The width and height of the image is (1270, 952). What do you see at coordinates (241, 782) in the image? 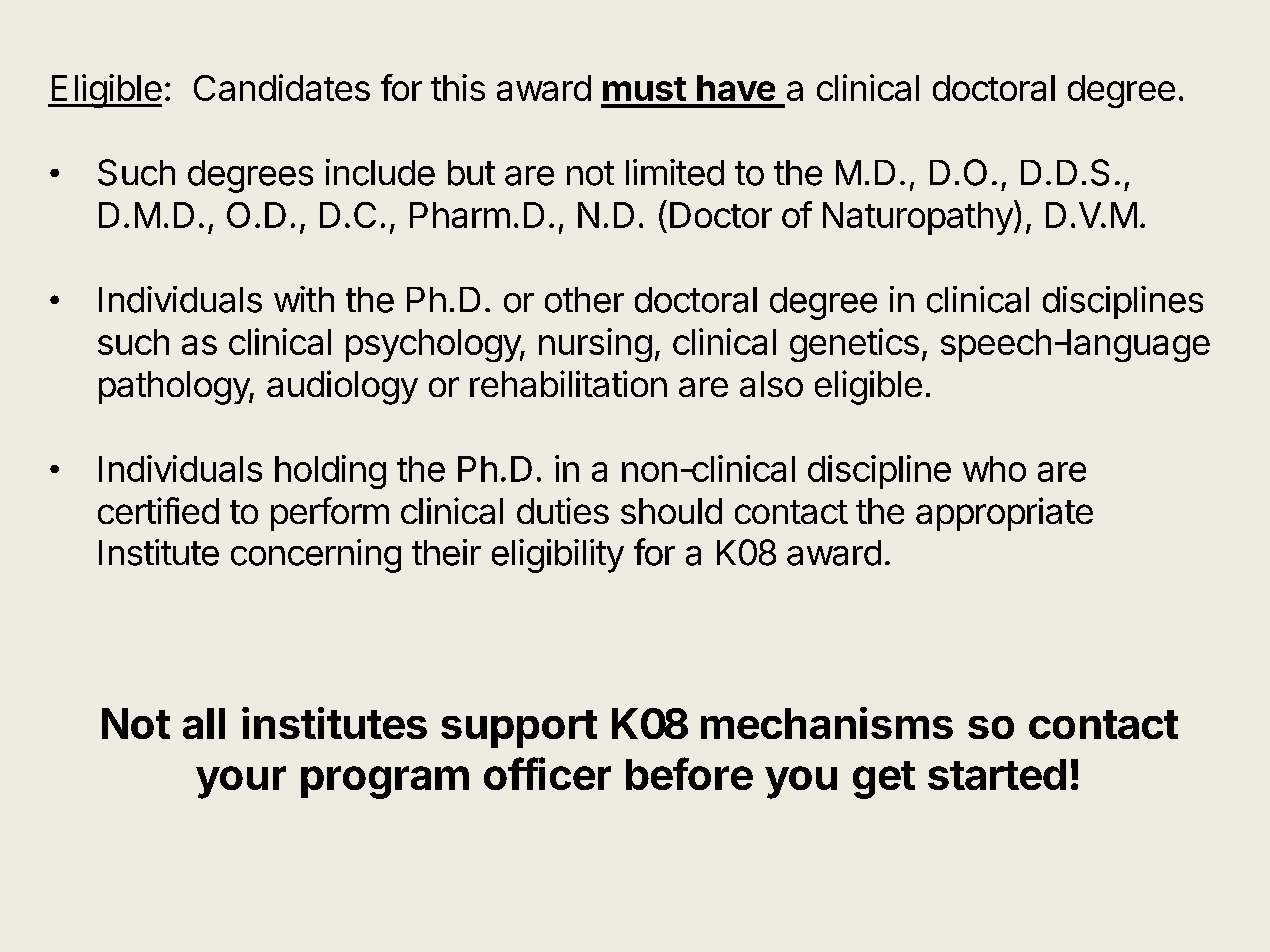
I see `your` at bounding box center [241, 782].
